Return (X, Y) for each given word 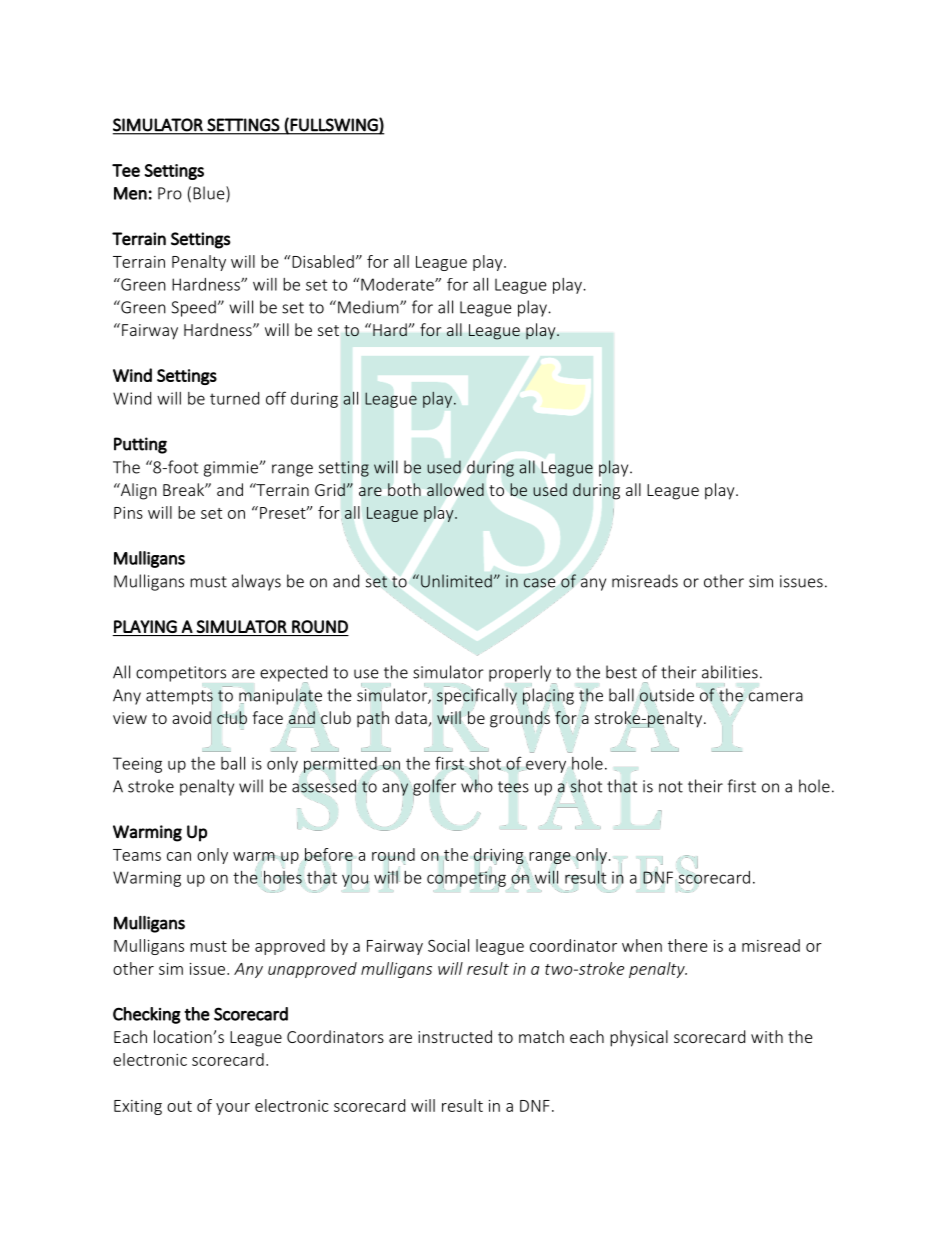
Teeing (137, 765)
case (539, 583)
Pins (128, 513)
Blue (210, 194)
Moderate (398, 284)
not (671, 787)
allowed (455, 489)
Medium (369, 307)
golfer (434, 788)
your (233, 1109)
